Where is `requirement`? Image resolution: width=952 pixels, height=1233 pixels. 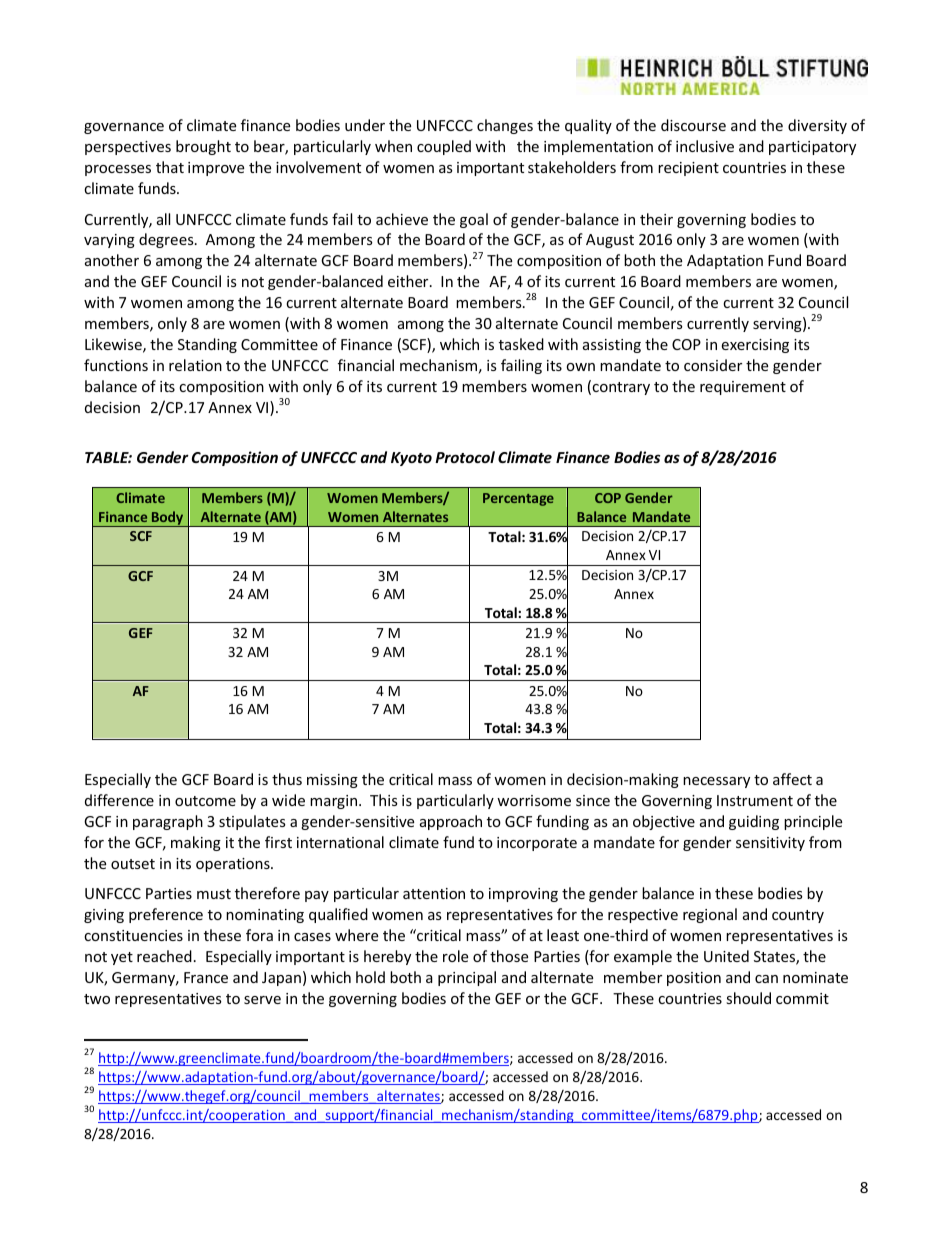
requirement is located at coordinates (743, 388).
